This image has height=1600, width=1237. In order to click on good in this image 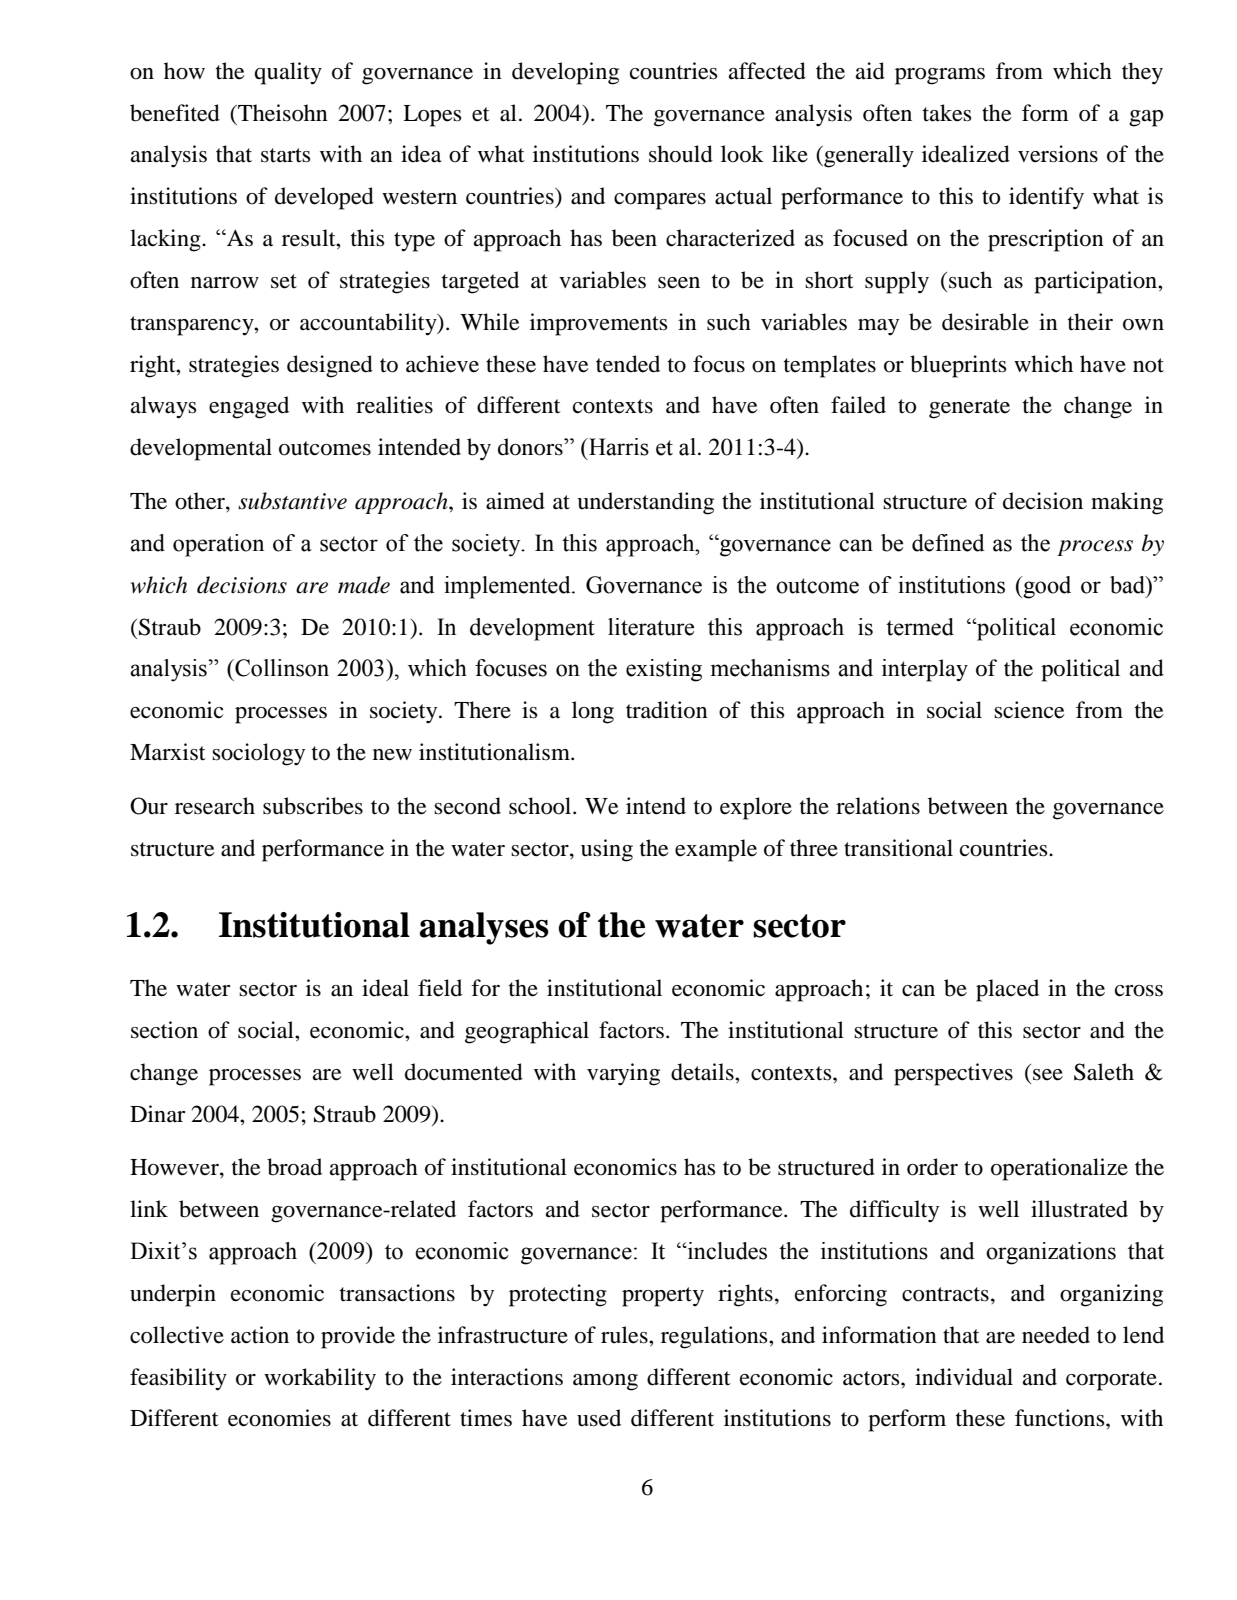, I will do `click(1046, 587)`.
